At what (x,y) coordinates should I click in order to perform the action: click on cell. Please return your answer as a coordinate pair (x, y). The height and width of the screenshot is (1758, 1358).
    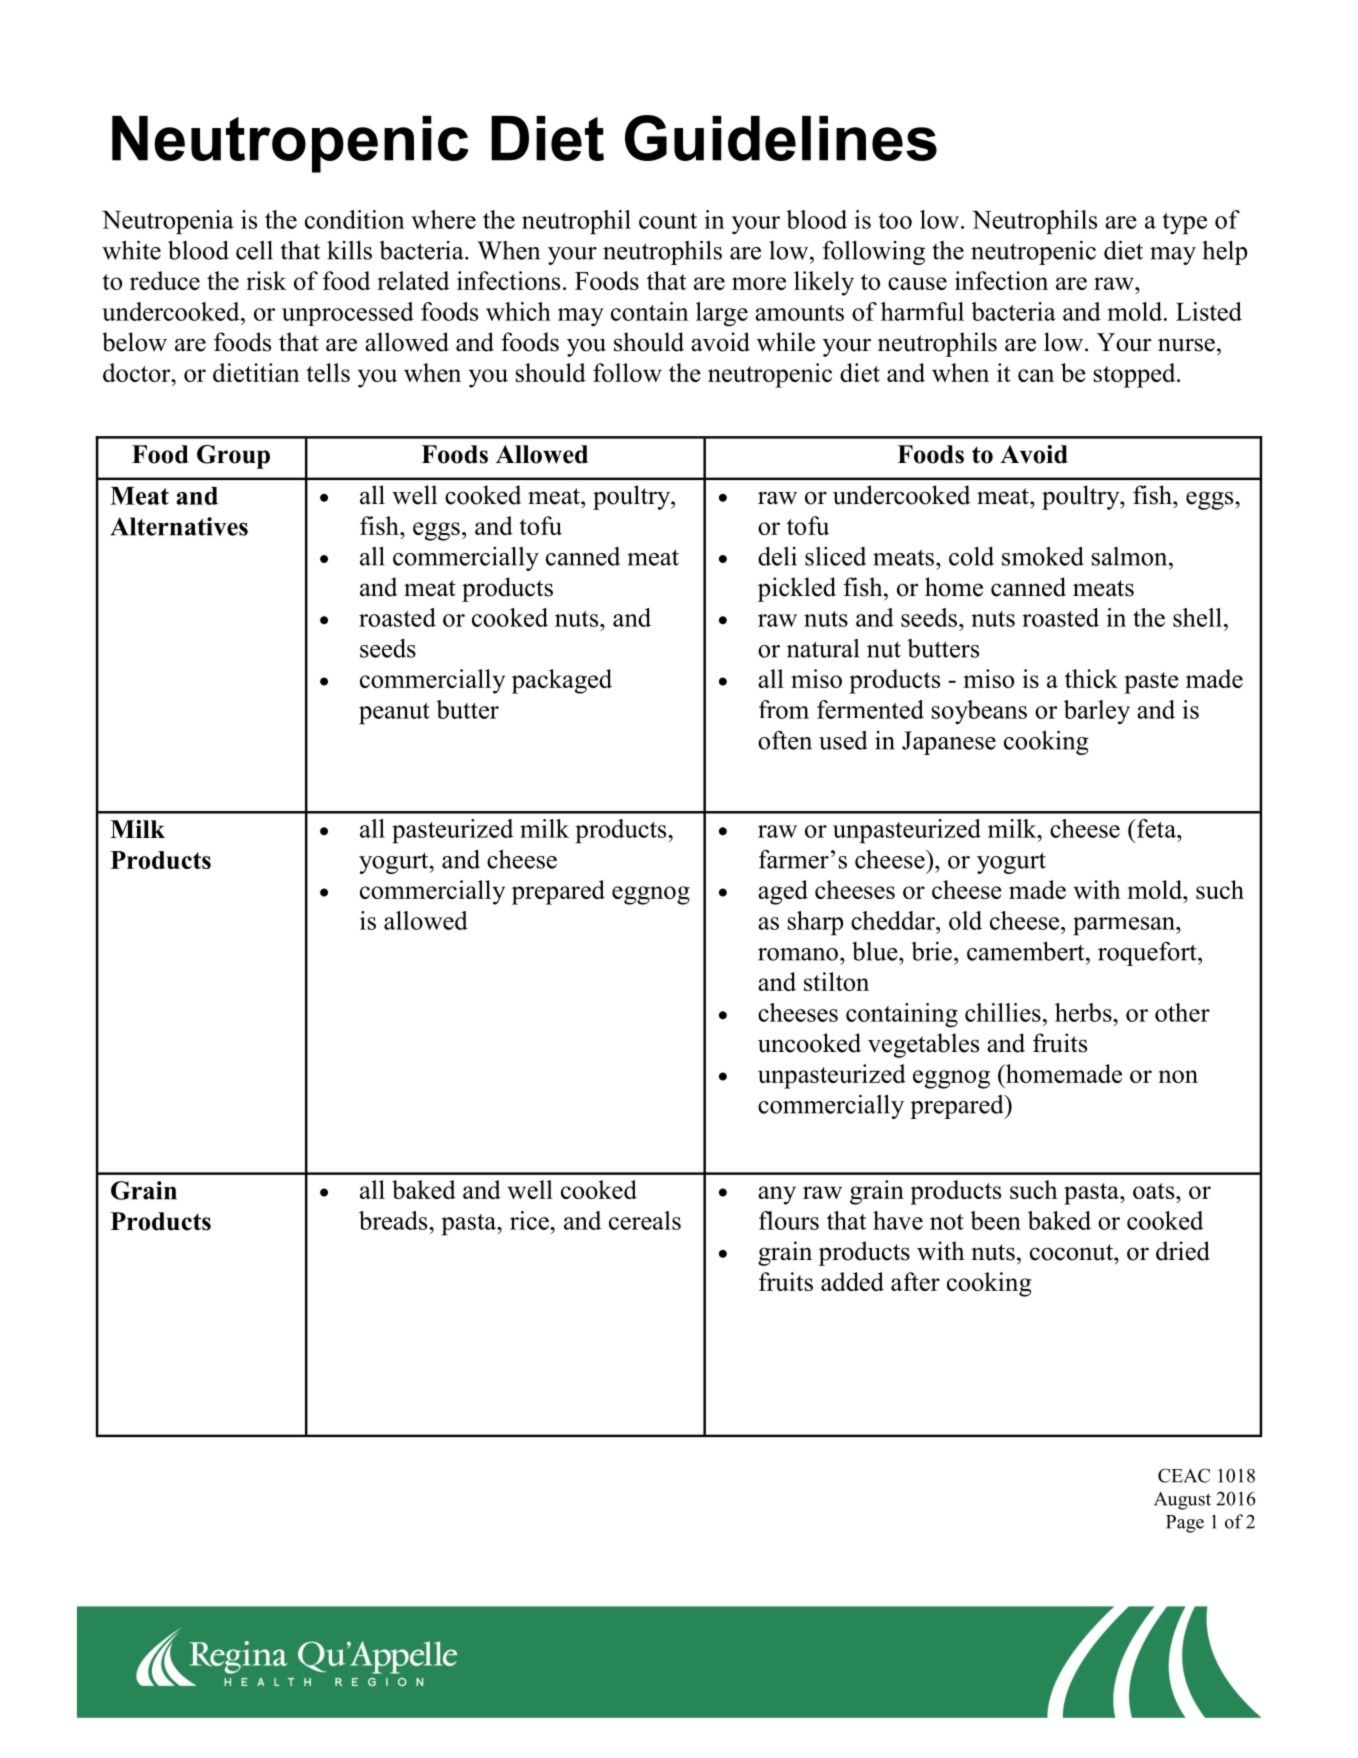
    Looking at the image, I should click on (254, 250).
